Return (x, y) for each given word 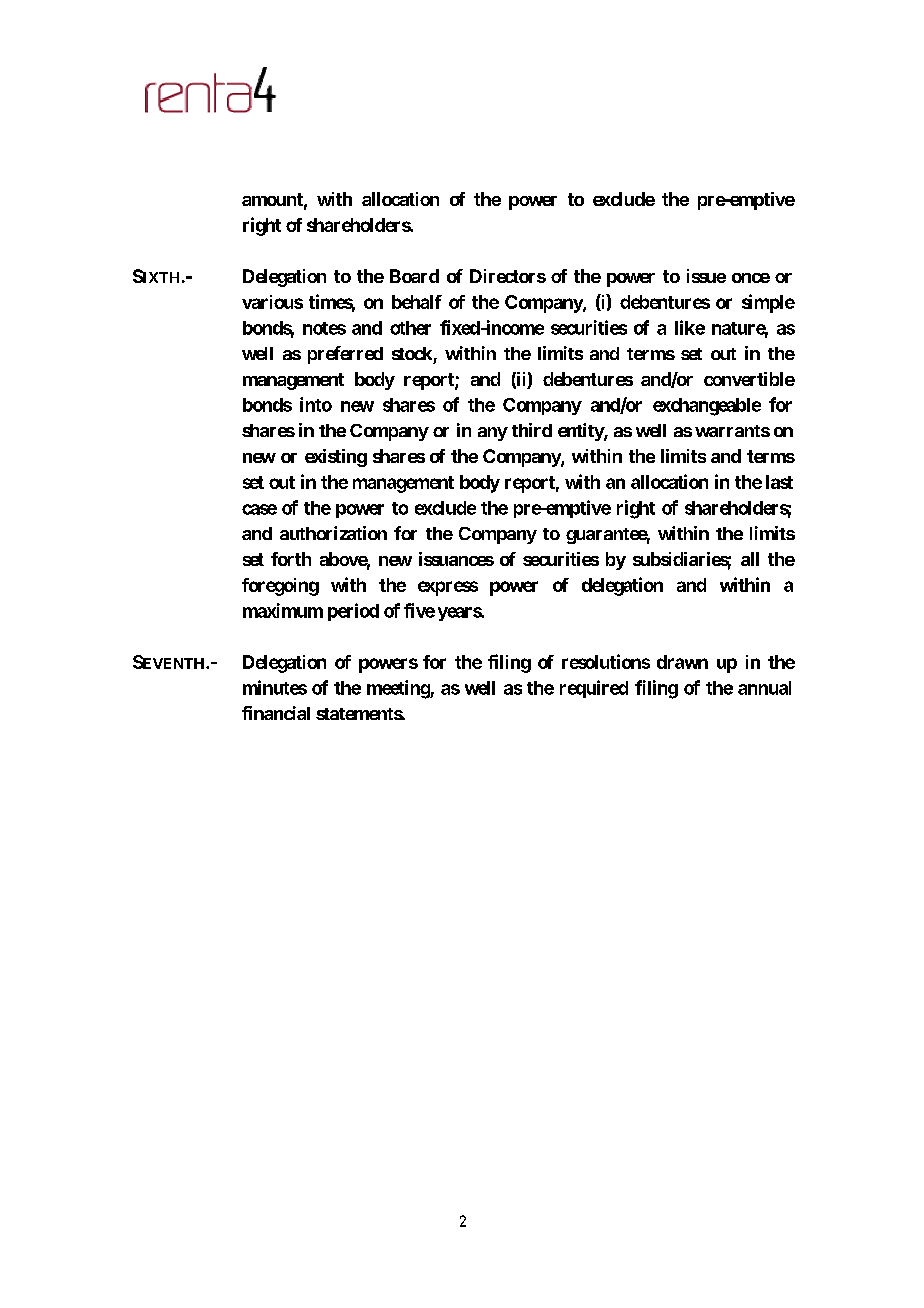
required (594, 689)
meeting (399, 689)
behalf (417, 302)
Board (414, 276)
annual (764, 688)
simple (768, 303)
